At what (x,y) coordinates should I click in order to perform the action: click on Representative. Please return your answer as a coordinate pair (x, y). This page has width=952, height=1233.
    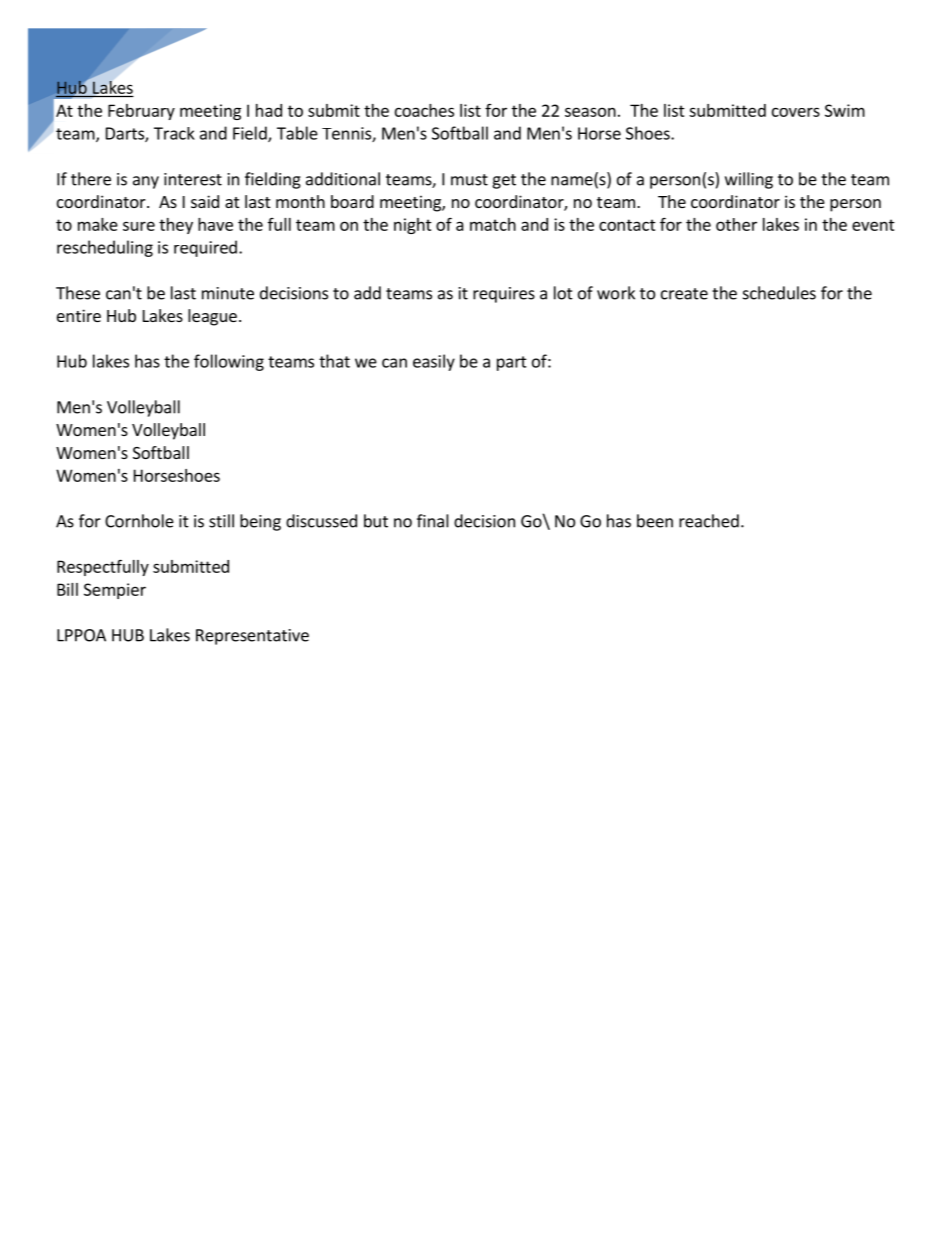
    Looking at the image, I should click on (252, 637).
